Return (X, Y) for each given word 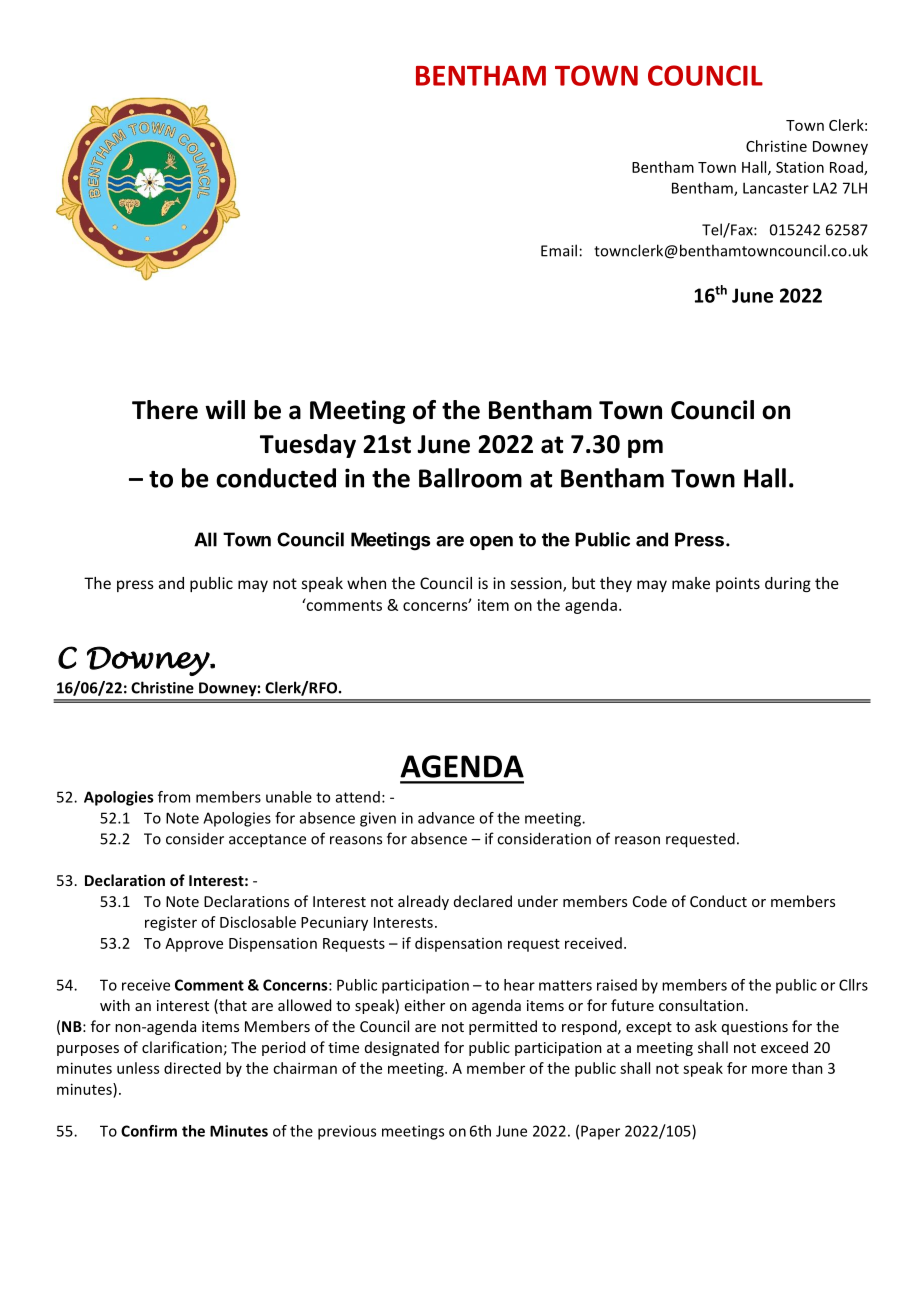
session (537, 584)
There (165, 410)
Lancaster (776, 188)
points (738, 584)
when (366, 583)
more (769, 1069)
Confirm (149, 1131)
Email (559, 250)
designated (402, 1048)
